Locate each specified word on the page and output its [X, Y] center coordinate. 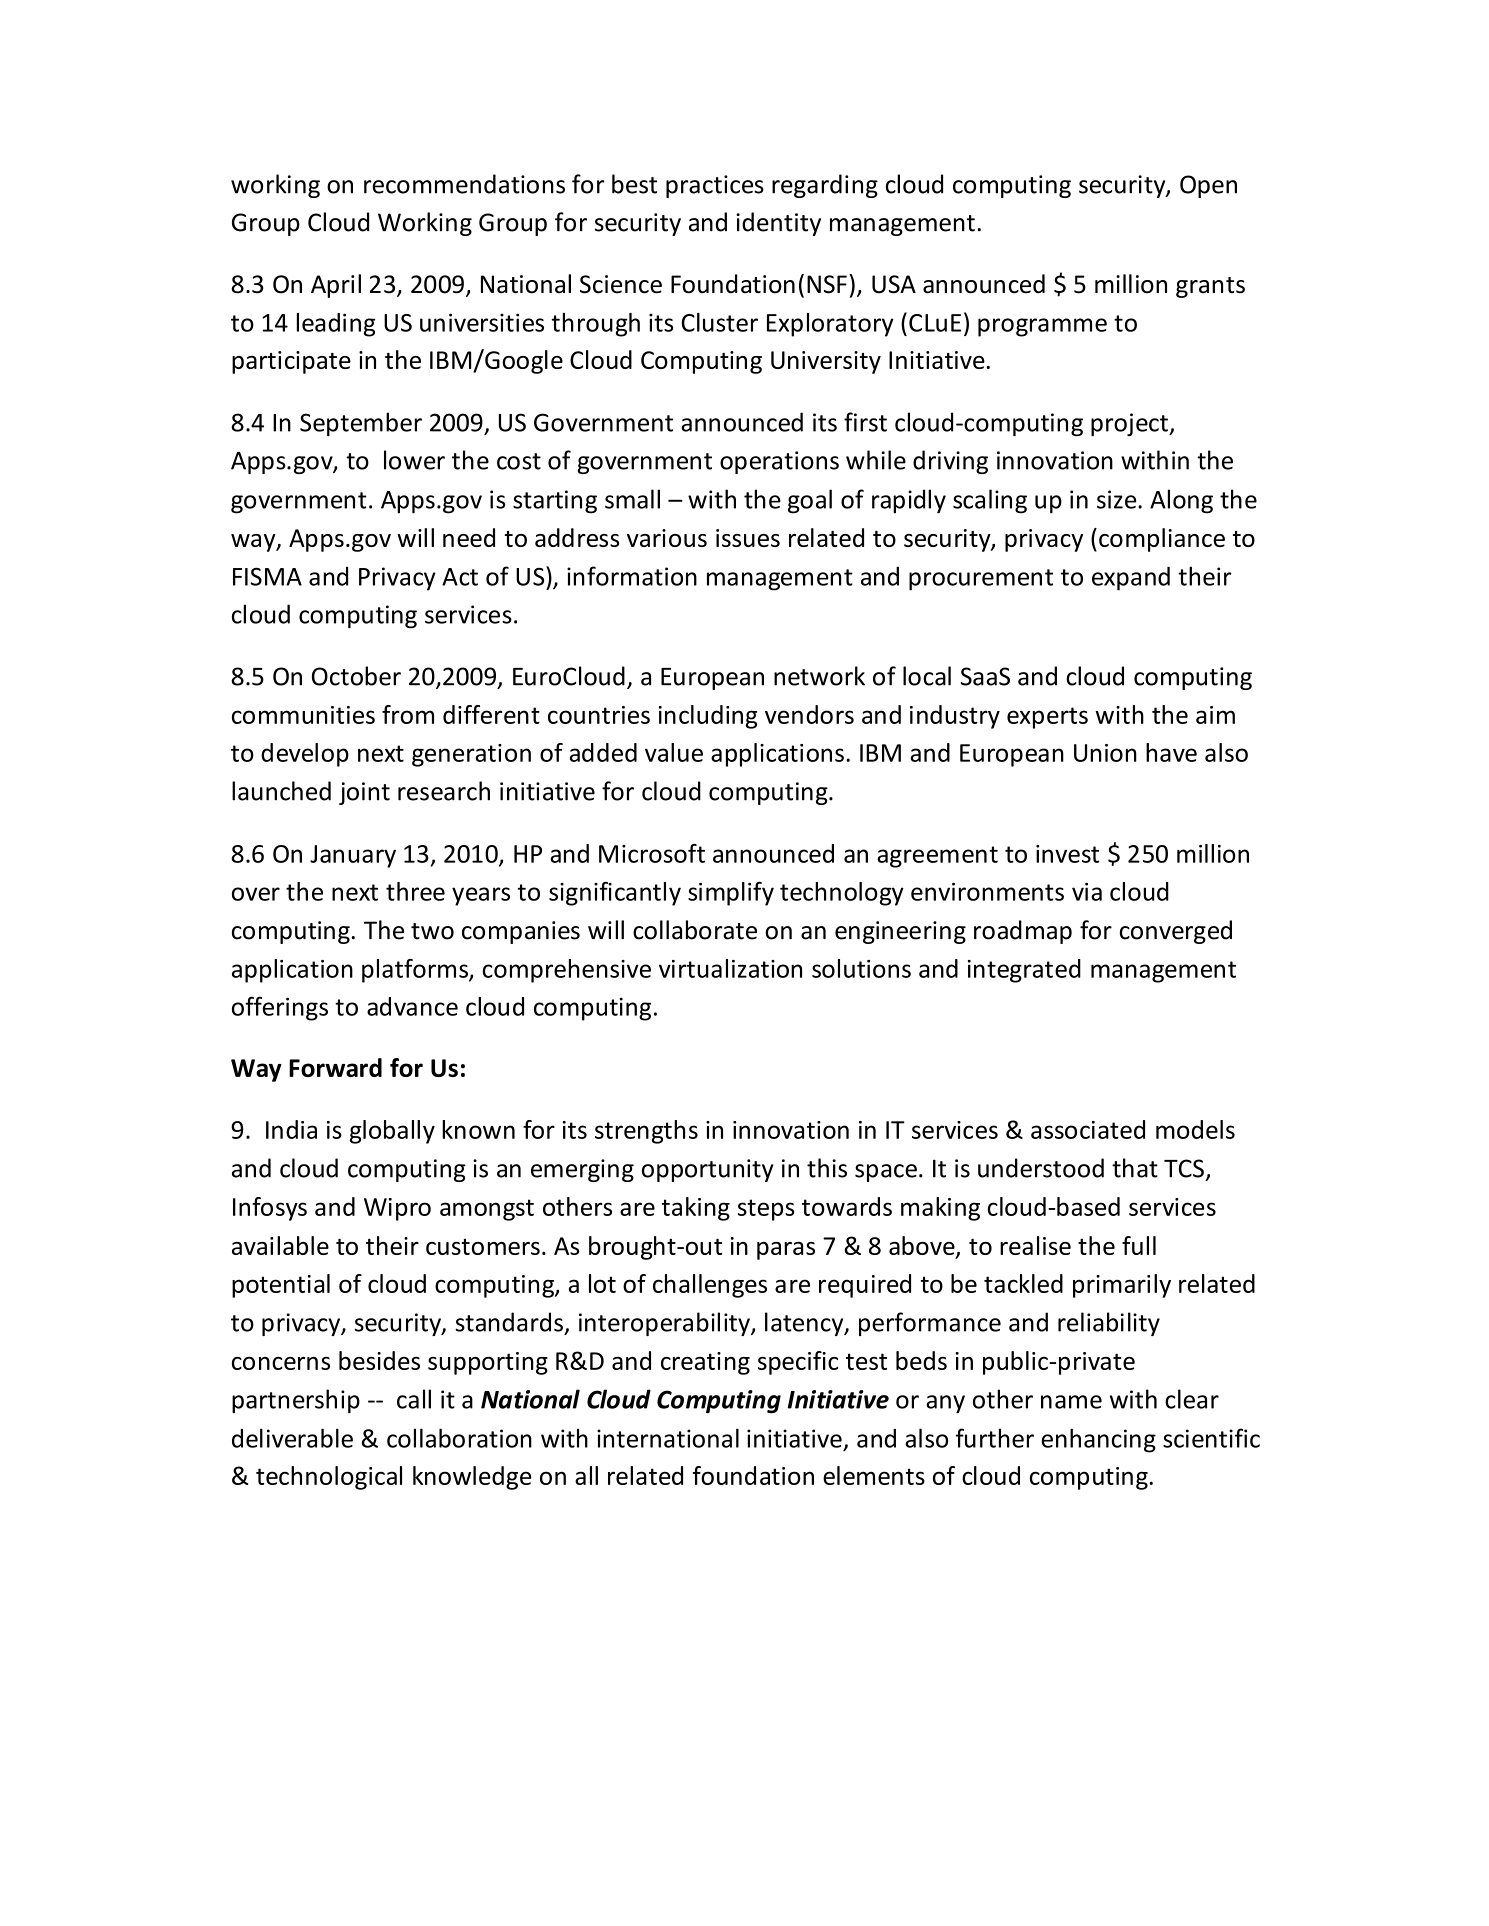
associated [1088, 1129]
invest [1067, 854]
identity [778, 224]
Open [1208, 186]
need [469, 537]
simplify [731, 893]
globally [392, 1132]
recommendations [464, 184]
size [1118, 499]
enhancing [1098, 1440]
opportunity [708, 1170]
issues [748, 538]
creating [705, 1363]
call [414, 1399]
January [353, 856]
